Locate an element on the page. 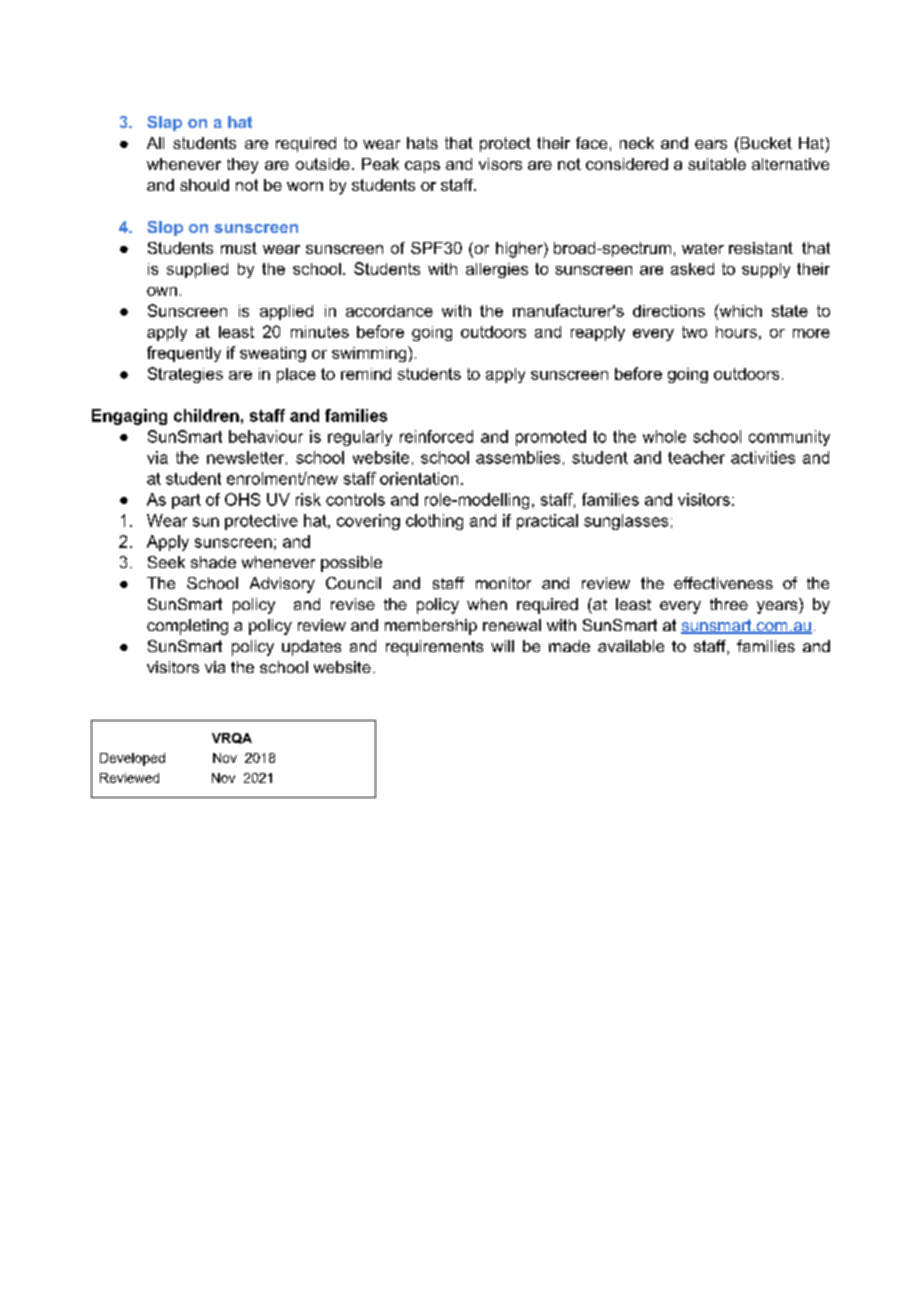 This document has height=1308, width=924. shade is located at coordinates (213, 562).
